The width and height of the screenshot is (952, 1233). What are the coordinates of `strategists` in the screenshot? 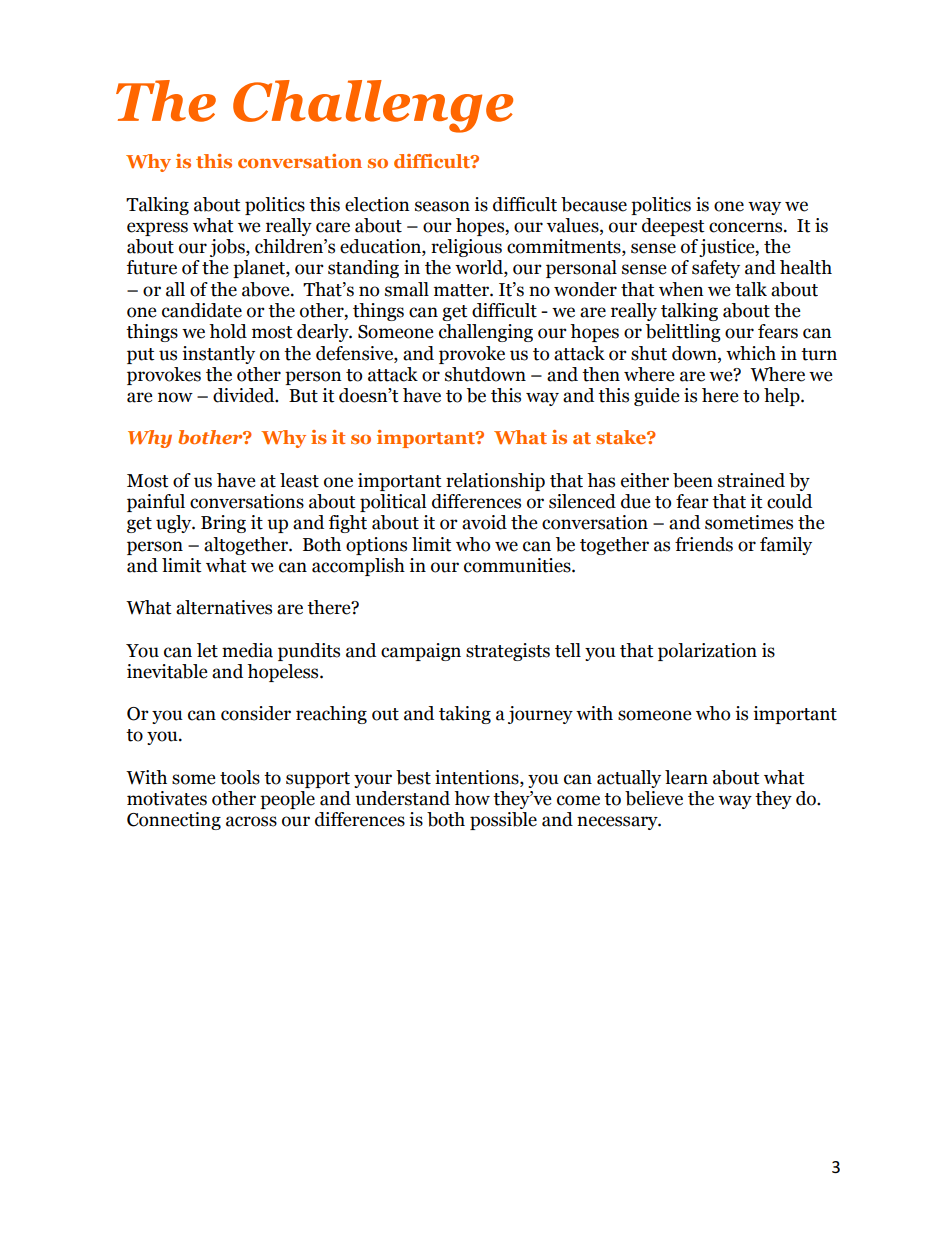 It's located at (508, 652).
